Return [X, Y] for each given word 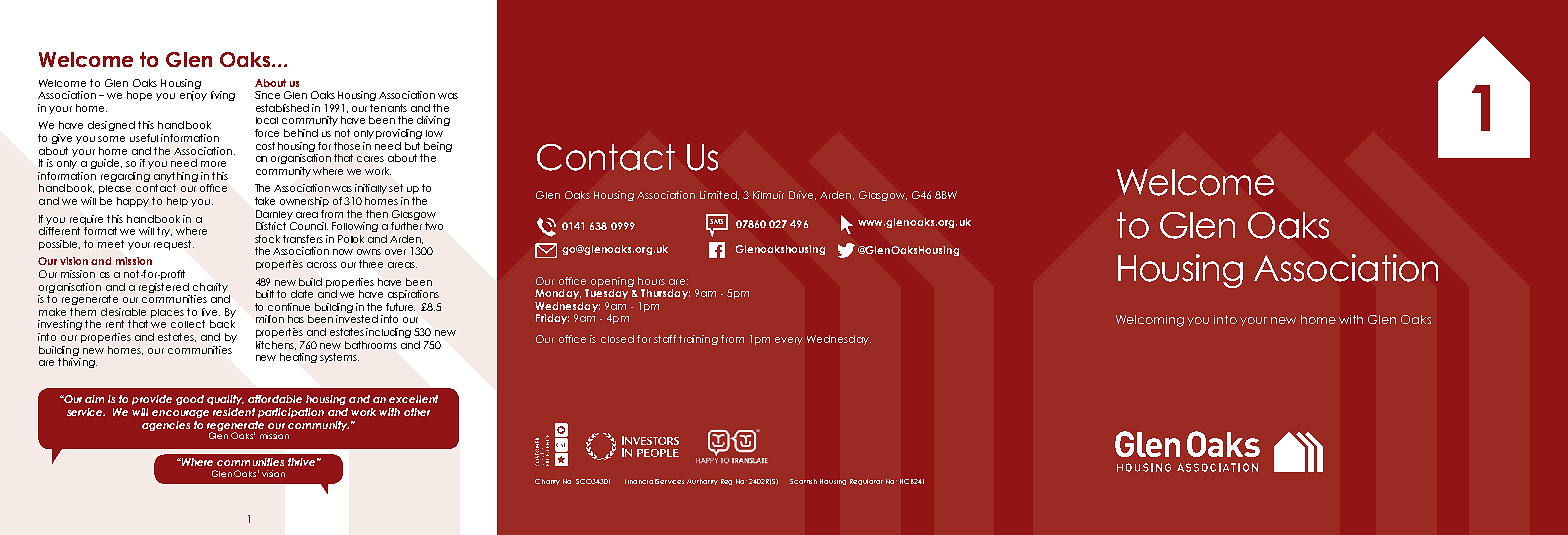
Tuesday [606, 294]
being [438, 147]
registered [164, 288]
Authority [702, 482]
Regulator [866, 482]
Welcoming [1150, 321]
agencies [166, 426]
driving [433, 121]
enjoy [193, 96]
